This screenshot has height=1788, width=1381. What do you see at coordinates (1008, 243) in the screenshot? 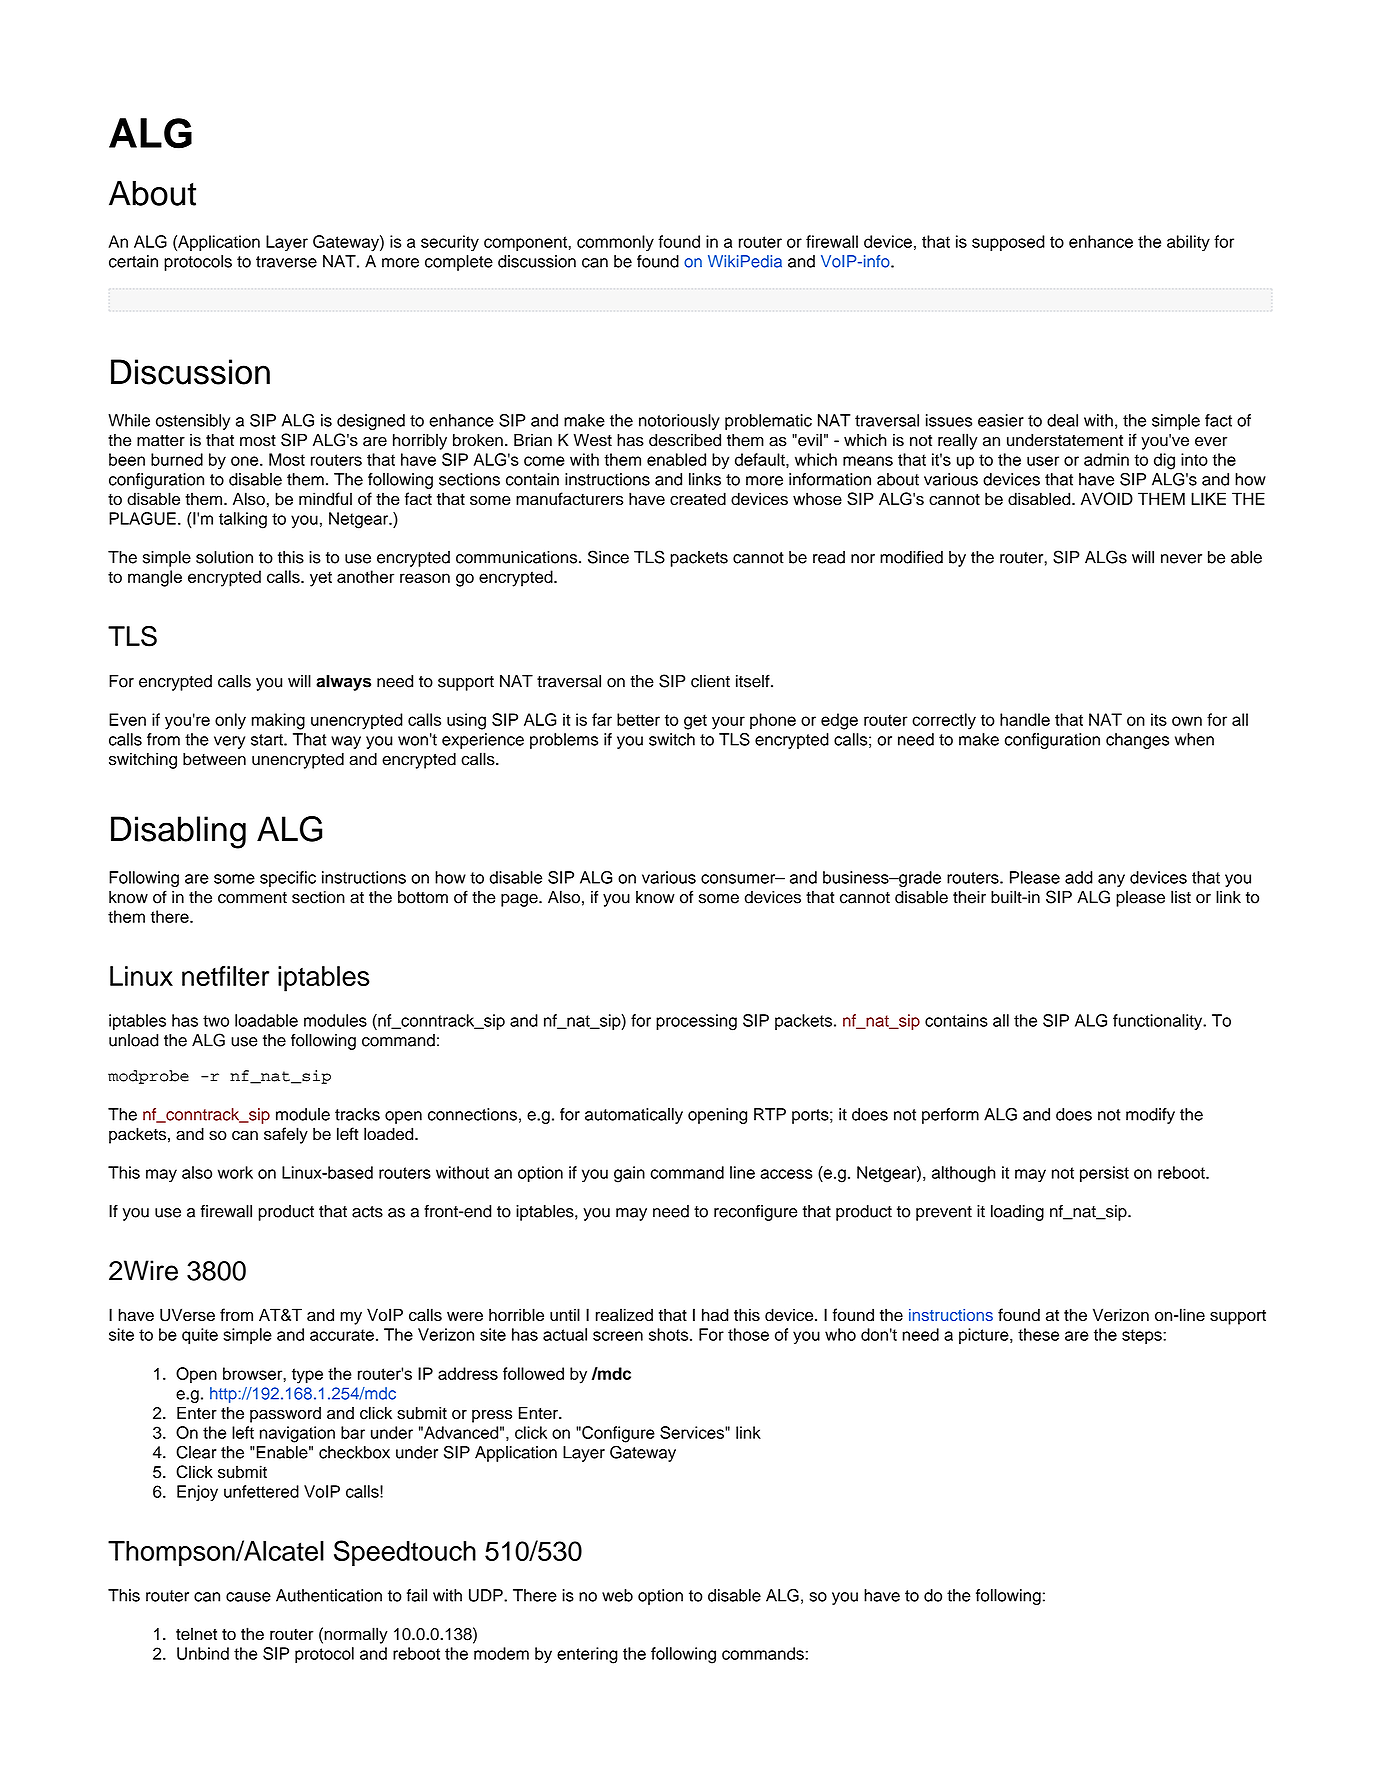
I see `supposed` at bounding box center [1008, 243].
